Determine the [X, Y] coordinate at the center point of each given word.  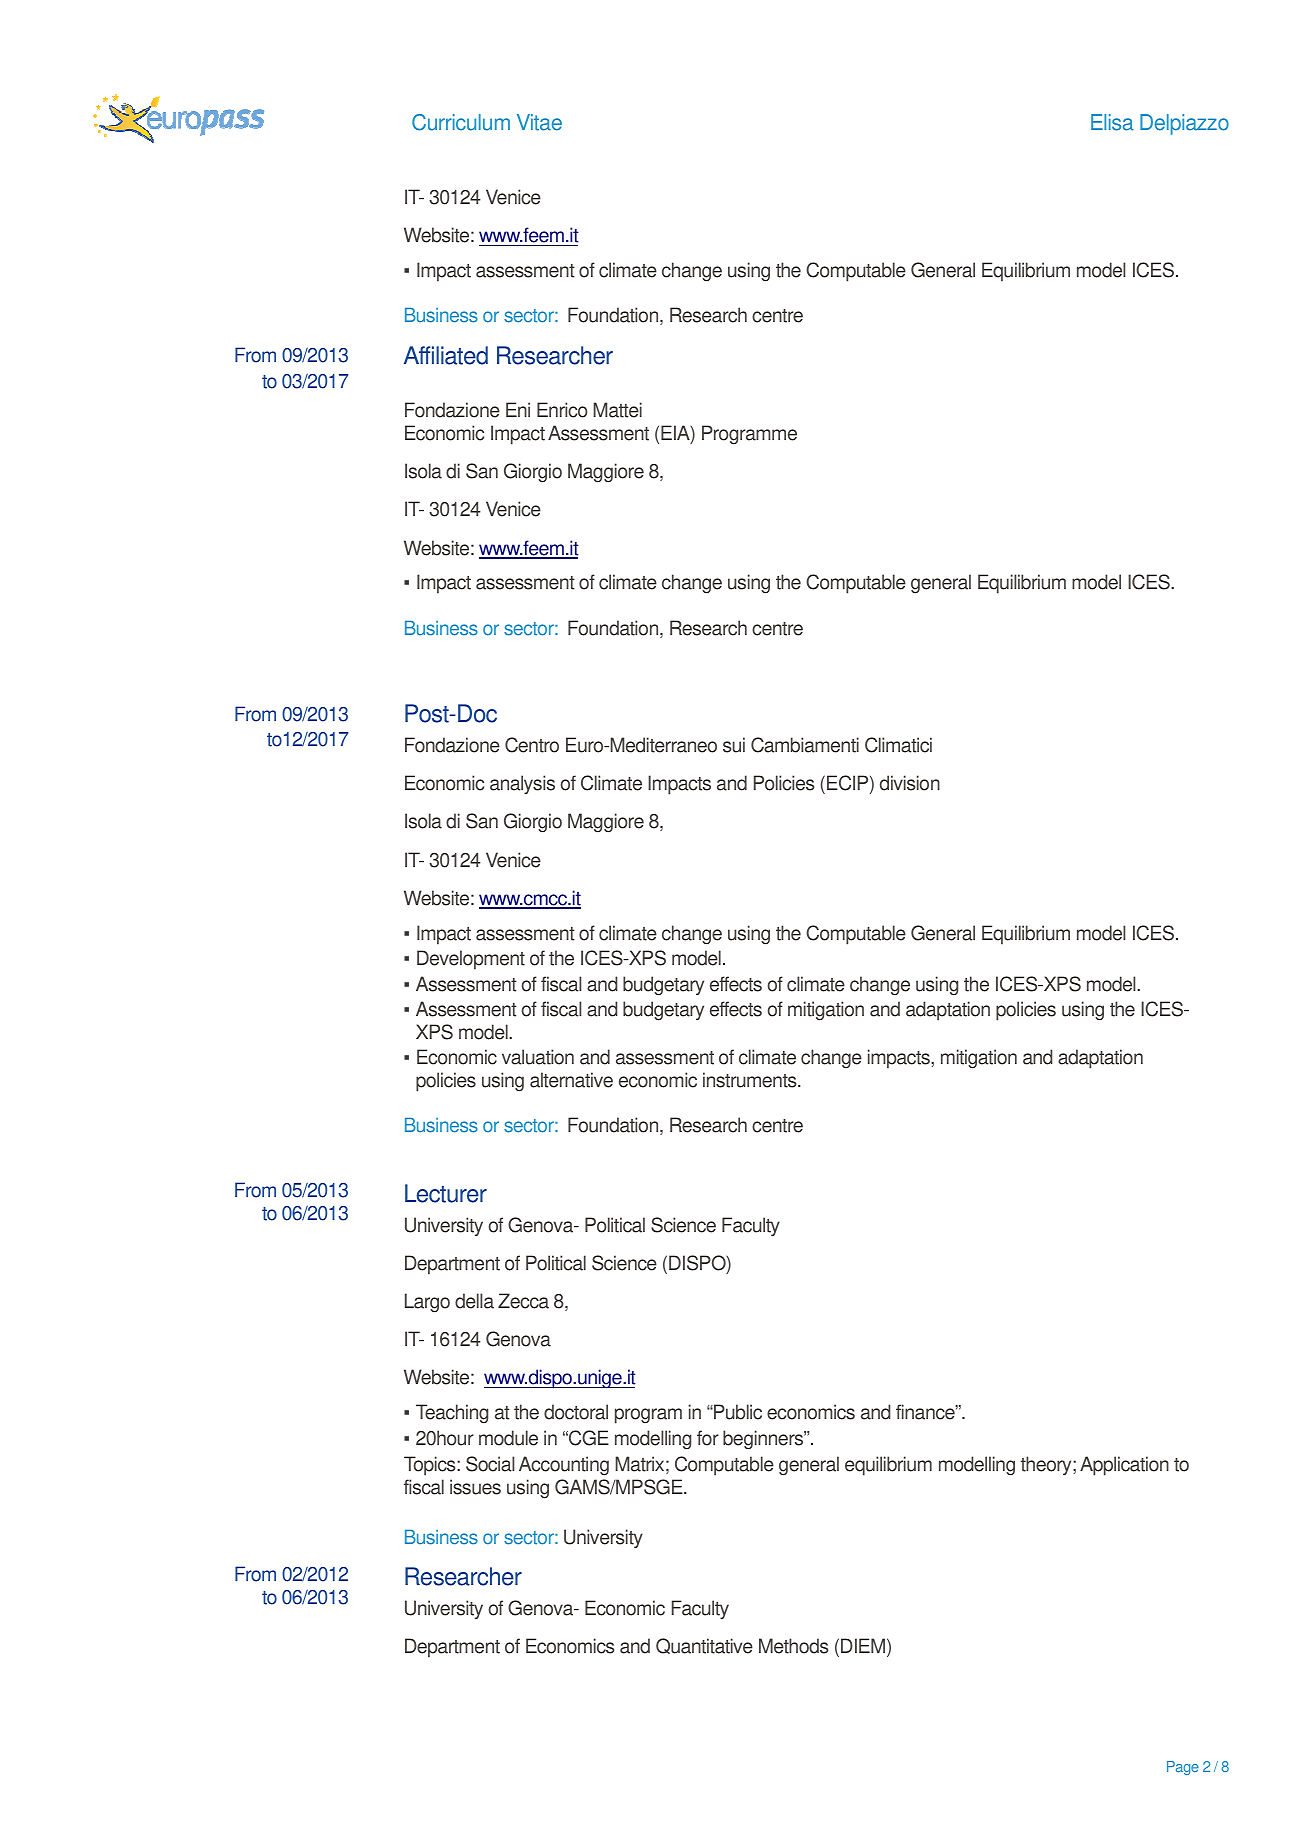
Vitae [539, 122]
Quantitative [704, 1646]
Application [1124, 1466]
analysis [522, 784]
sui [734, 745]
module [508, 1438]
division [910, 783]
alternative [571, 1080]
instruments [751, 1080]
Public [737, 1412]
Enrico [562, 410]
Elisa [1112, 122]
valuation [538, 1057]
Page [1183, 1768]
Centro [532, 745]
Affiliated [446, 355]
